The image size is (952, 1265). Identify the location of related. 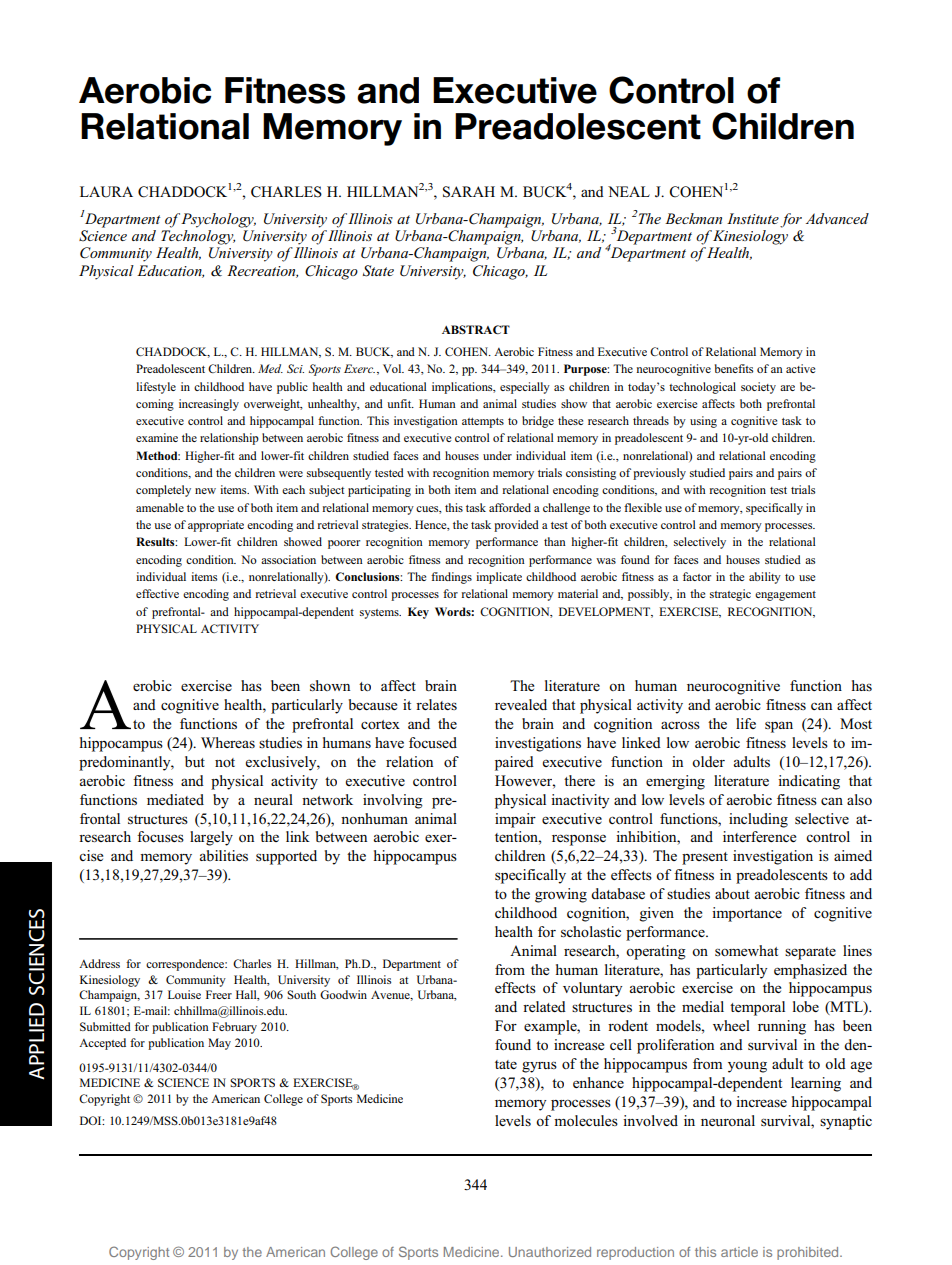
(544, 1006).
